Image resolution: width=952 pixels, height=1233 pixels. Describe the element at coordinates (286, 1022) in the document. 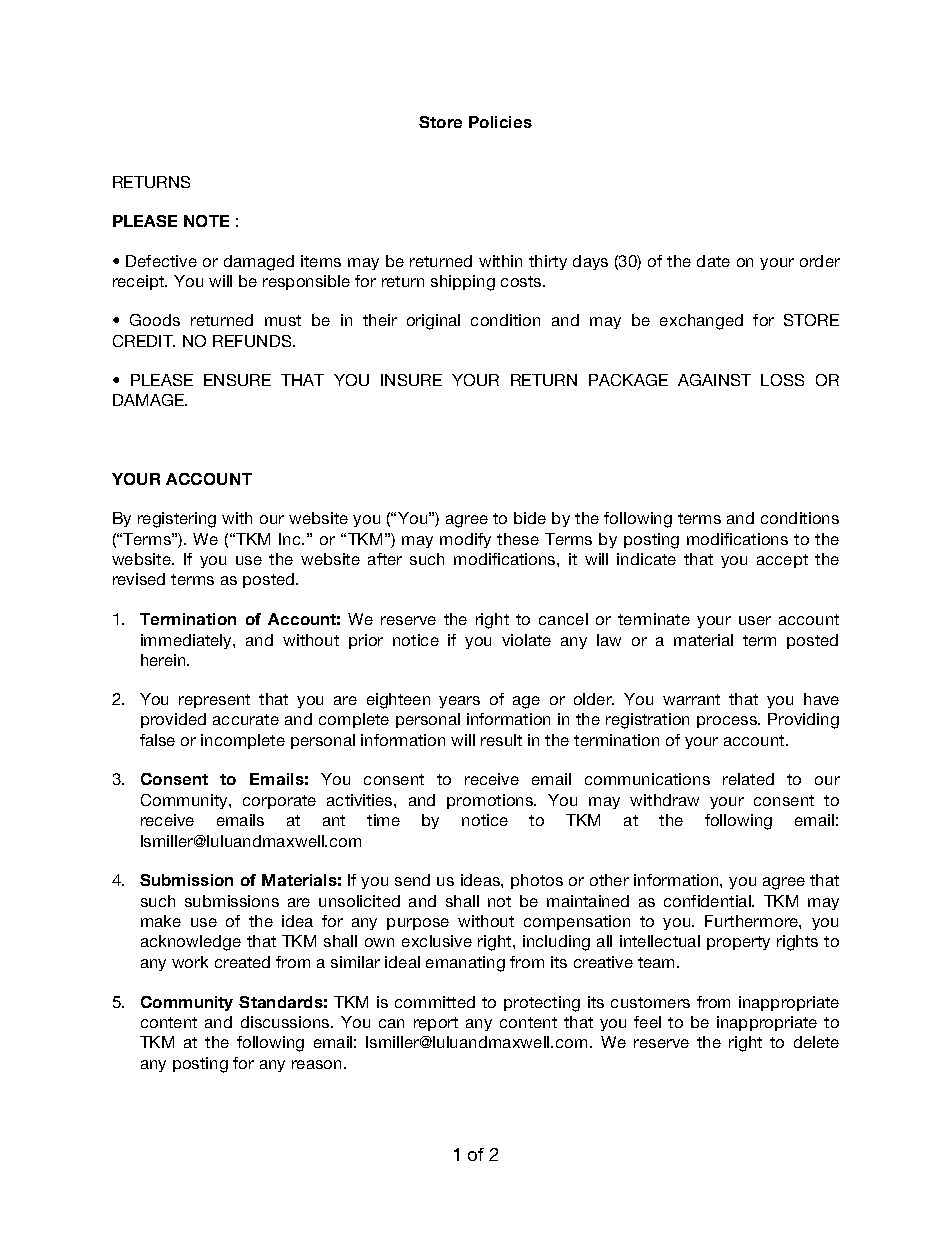

I see `discussions` at that location.
